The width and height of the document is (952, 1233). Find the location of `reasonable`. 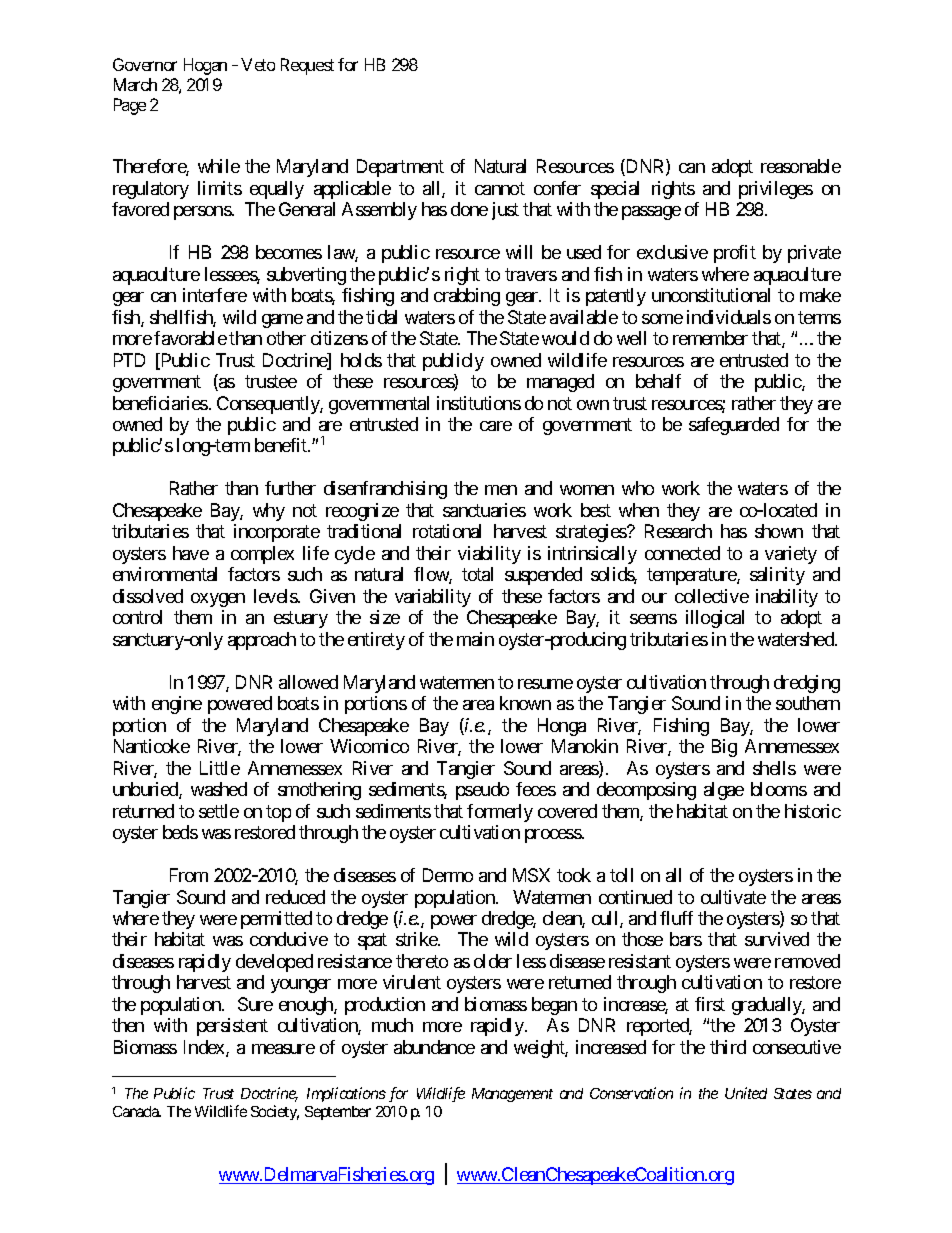

reasonable is located at coordinates (801, 166).
